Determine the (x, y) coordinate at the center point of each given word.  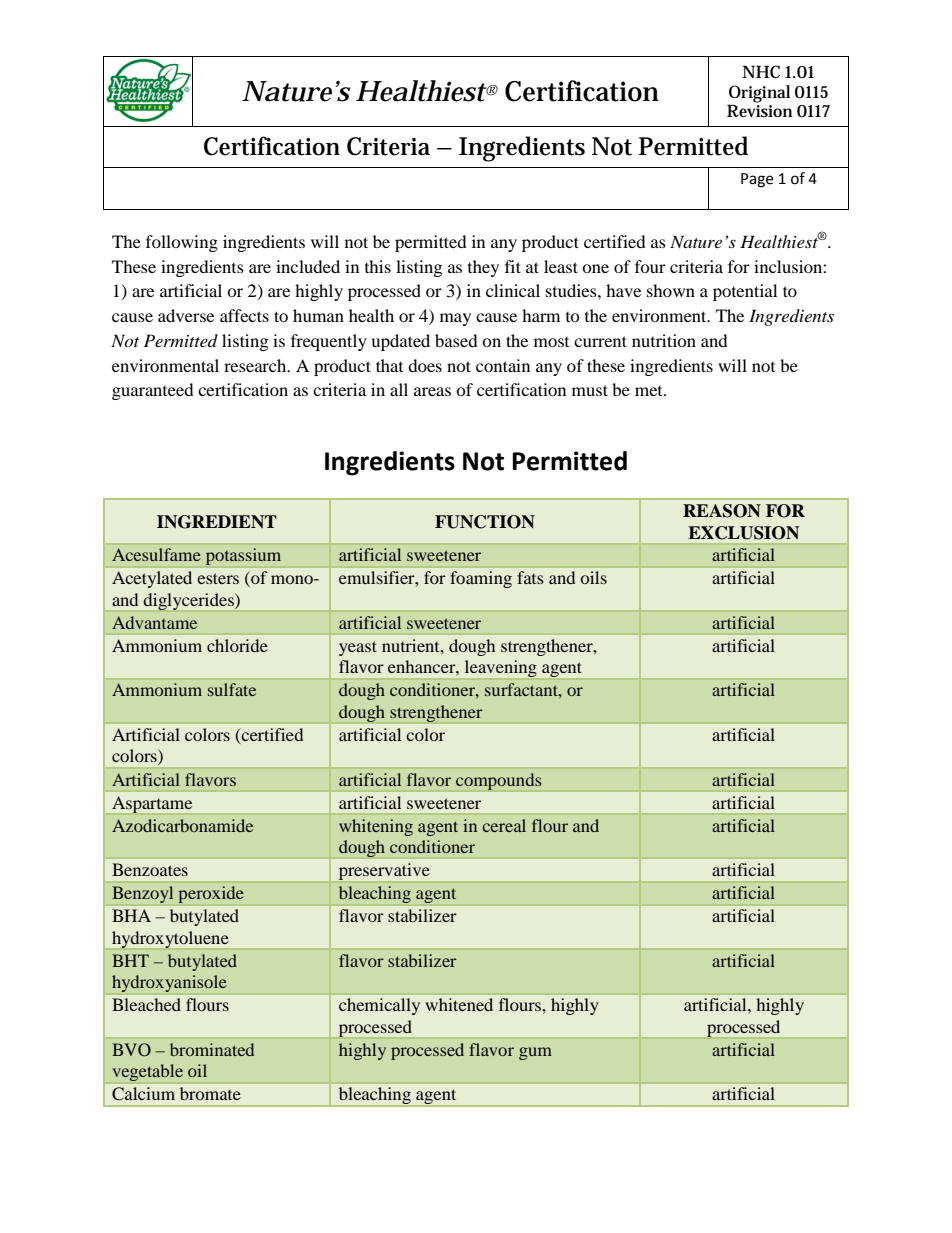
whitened (459, 1004)
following (182, 243)
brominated (212, 1049)
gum (535, 1053)
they (483, 268)
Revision (759, 109)
